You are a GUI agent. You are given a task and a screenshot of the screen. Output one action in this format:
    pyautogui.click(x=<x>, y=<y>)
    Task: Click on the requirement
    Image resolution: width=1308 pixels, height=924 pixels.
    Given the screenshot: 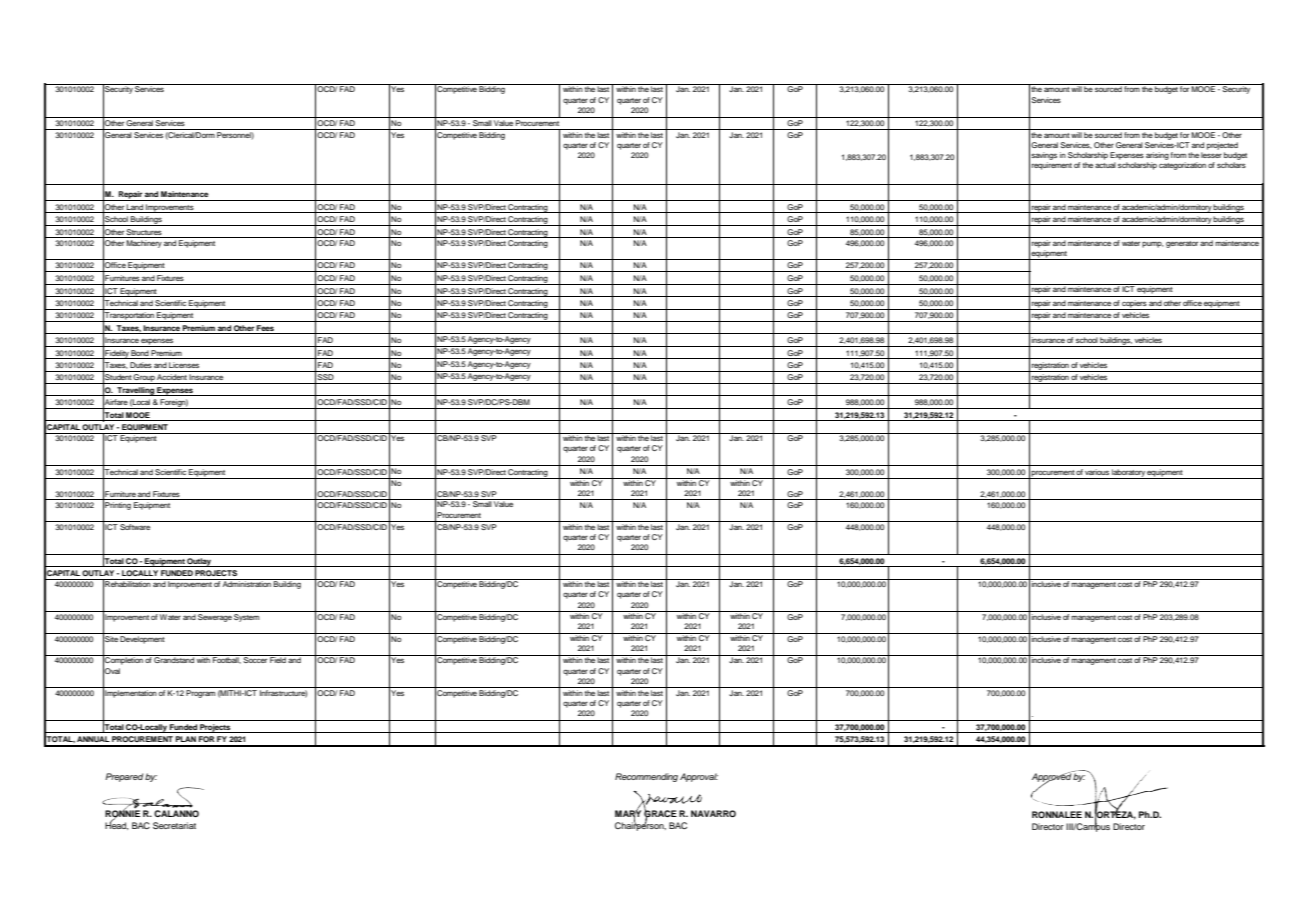 What is the action you would take?
    pyautogui.click(x=1052, y=166)
